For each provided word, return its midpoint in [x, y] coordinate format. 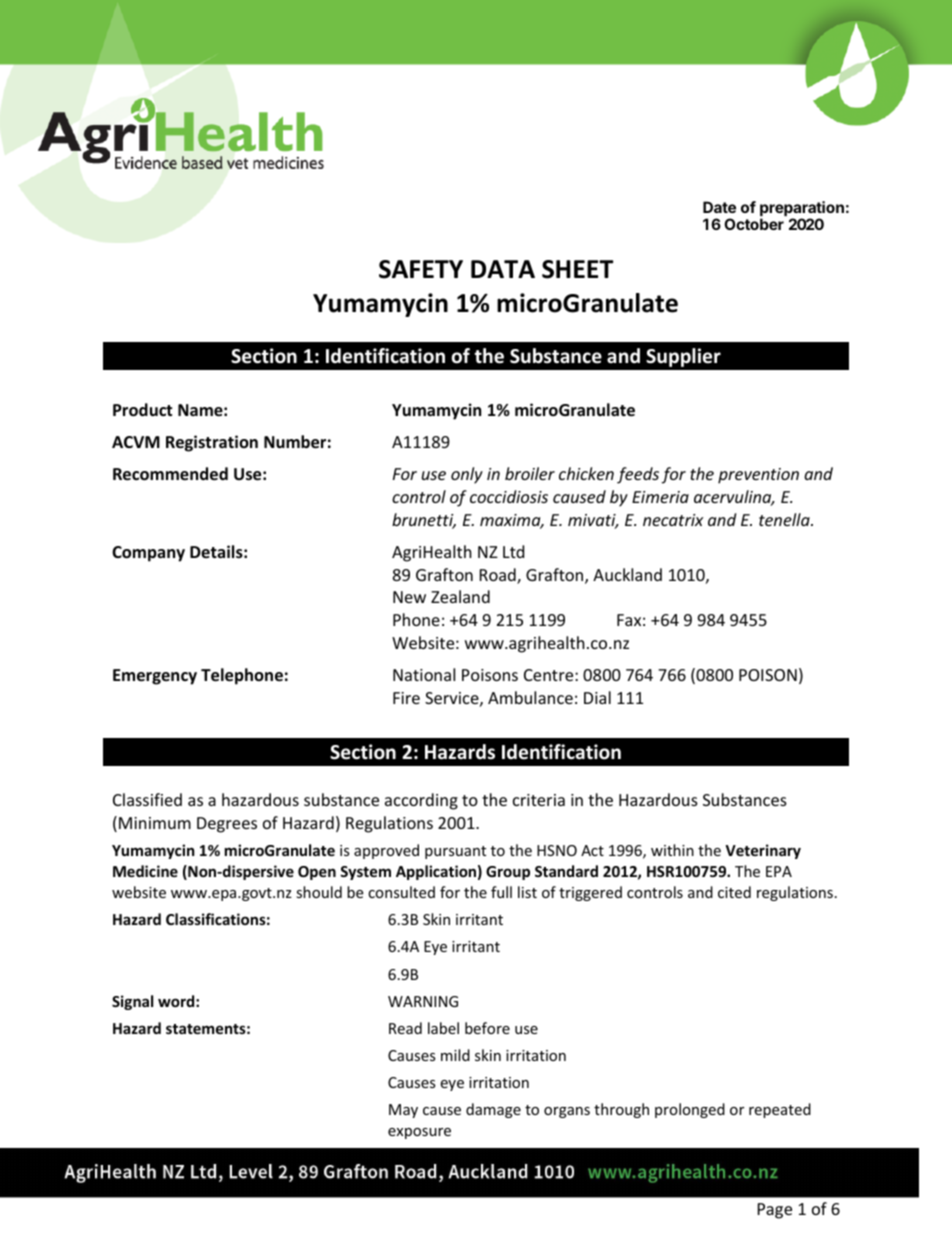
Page [775, 1211]
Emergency [155, 677]
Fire [406, 698]
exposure [419, 1133]
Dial [597, 697]
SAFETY [421, 269]
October [754, 224]
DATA [503, 269]
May [403, 1111]
